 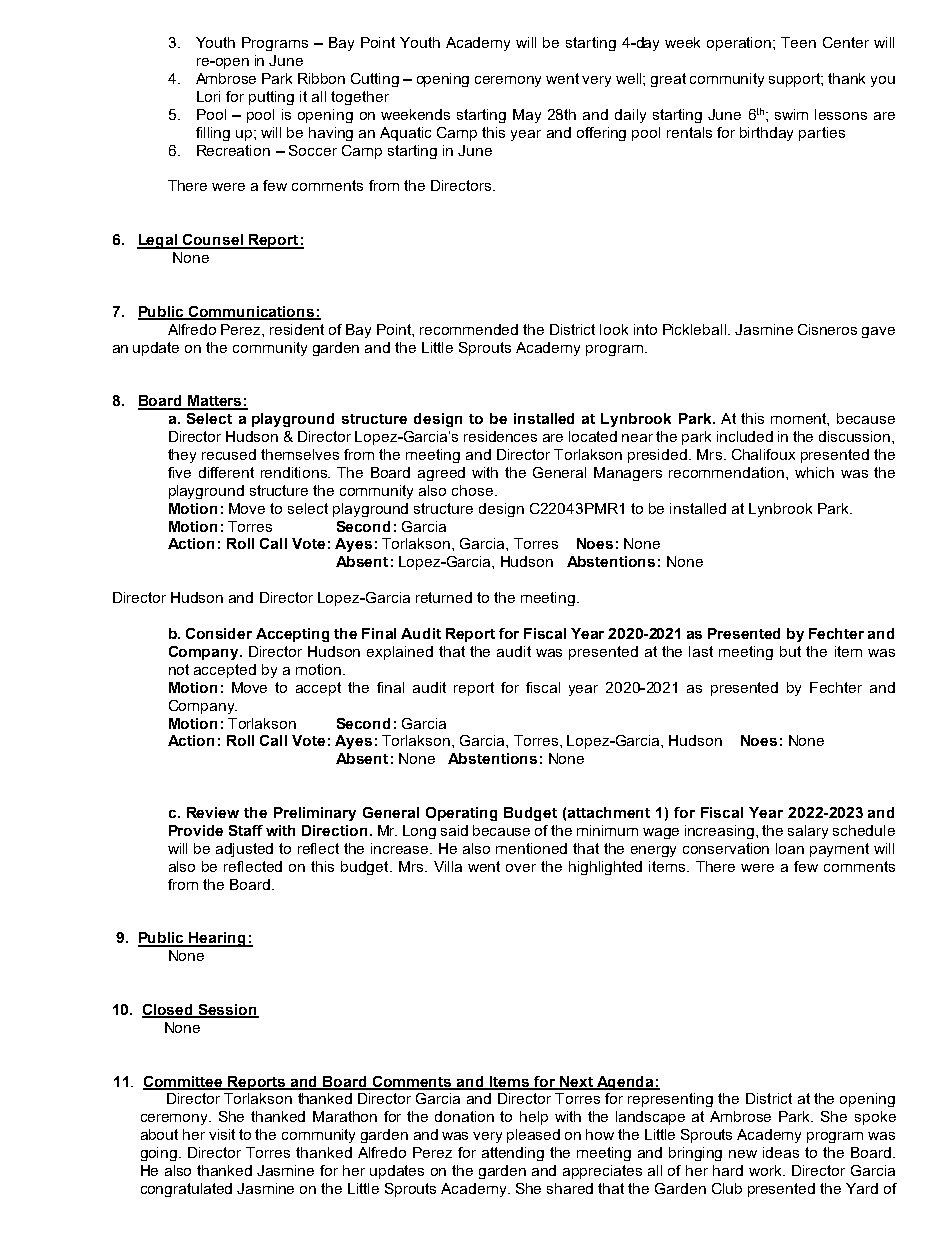 I want to click on recused, so click(x=229, y=454).
